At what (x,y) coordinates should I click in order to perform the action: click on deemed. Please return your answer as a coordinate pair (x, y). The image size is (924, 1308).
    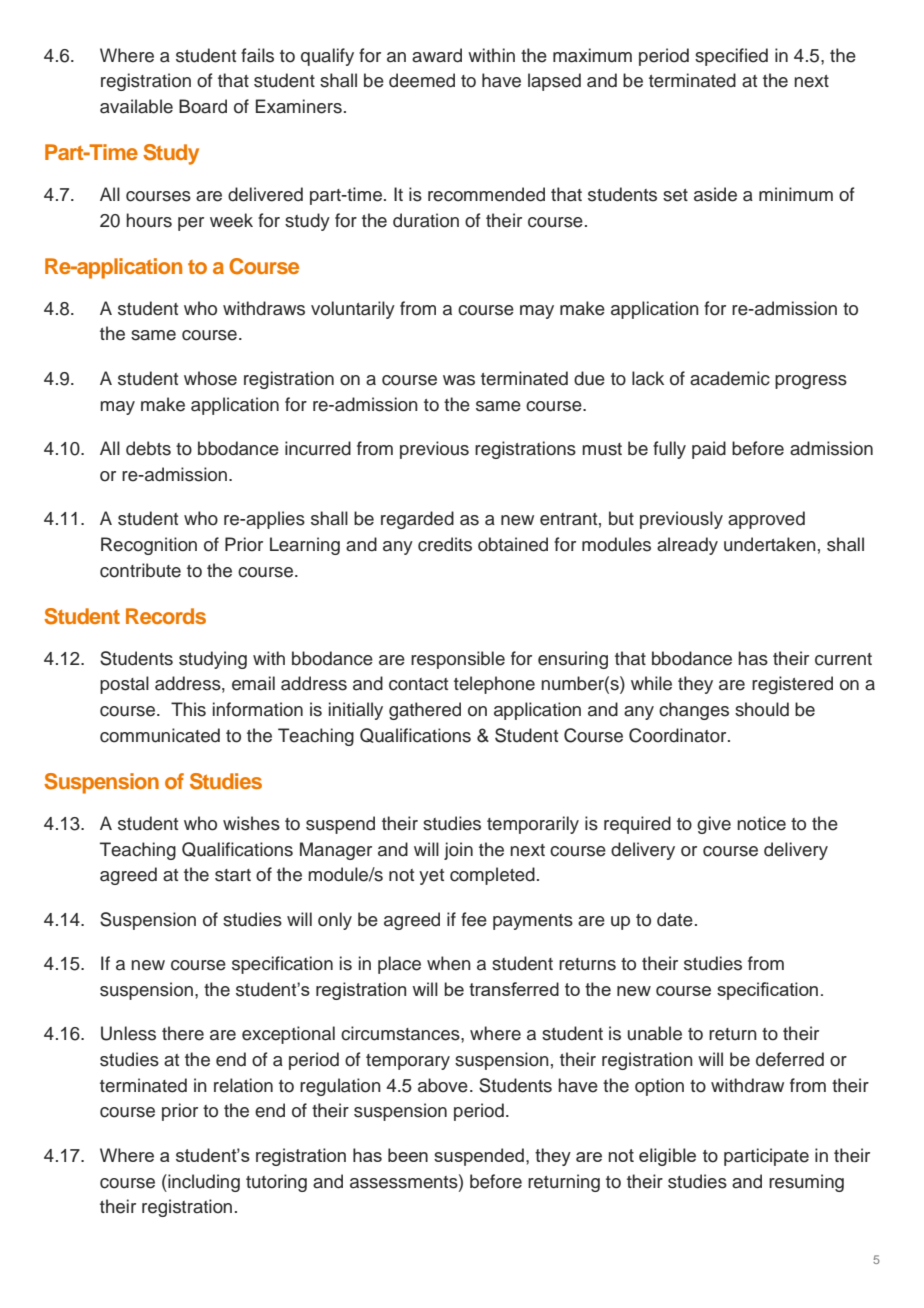
    Looking at the image, I should click on (422, 80).
